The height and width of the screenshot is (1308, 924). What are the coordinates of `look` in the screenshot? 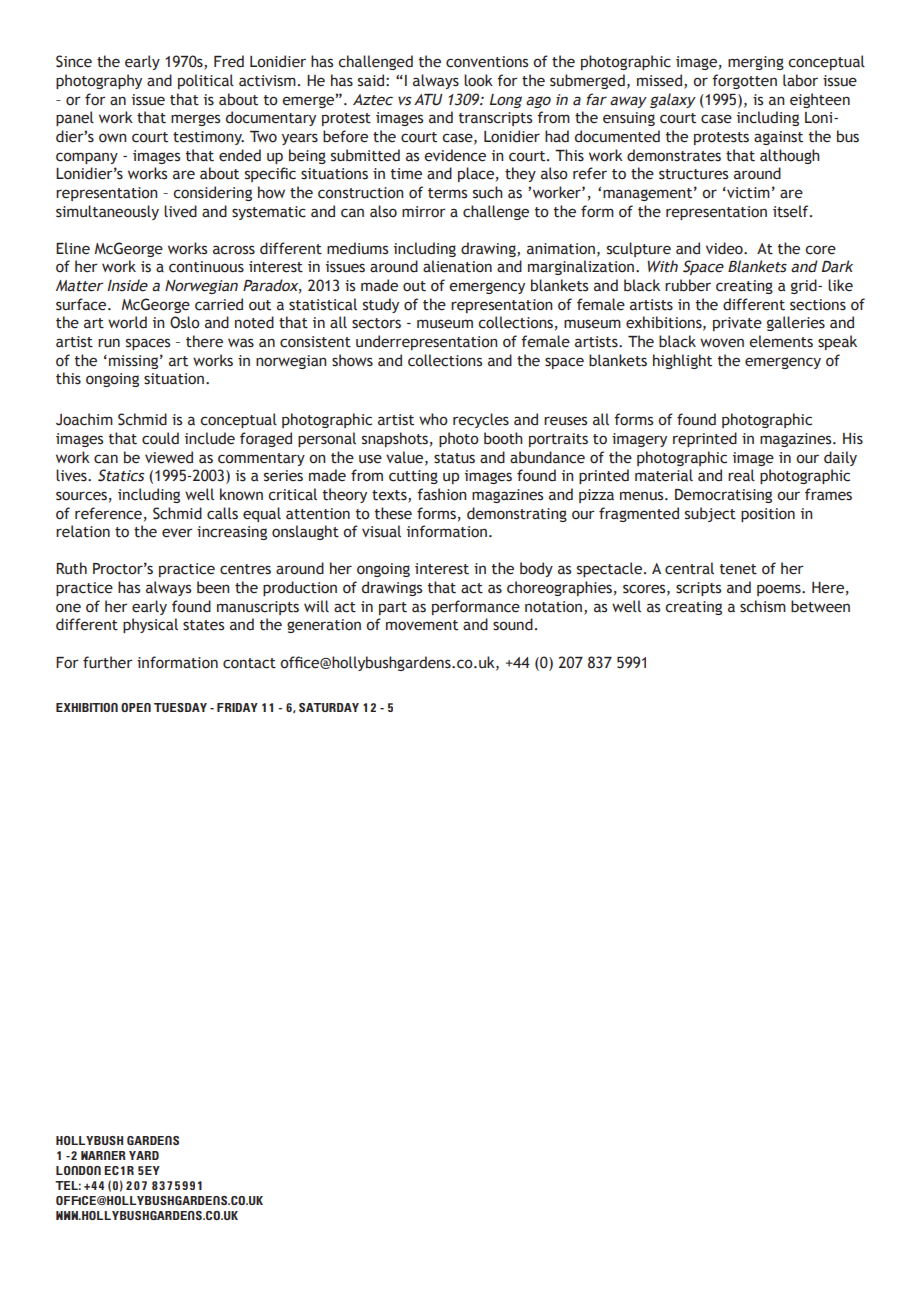 It's located at (478, 80).
